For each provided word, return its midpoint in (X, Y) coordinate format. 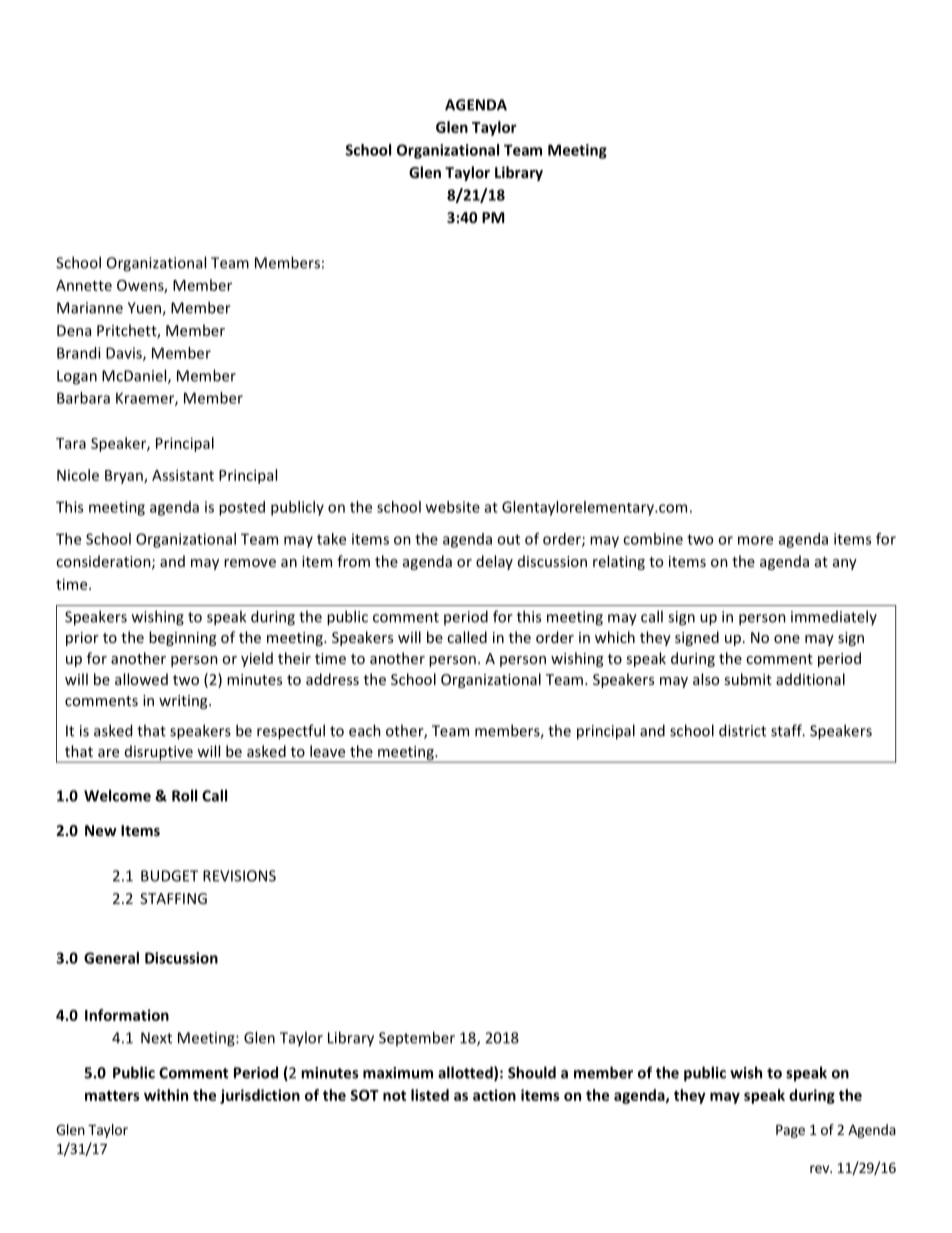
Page (790, 1131)
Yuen (145, 309)
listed (430, 1095)
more (755, 540)
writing (184, 702)
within (166, 1095)
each (365, 730)
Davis (125, 354)
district (742, 730)
